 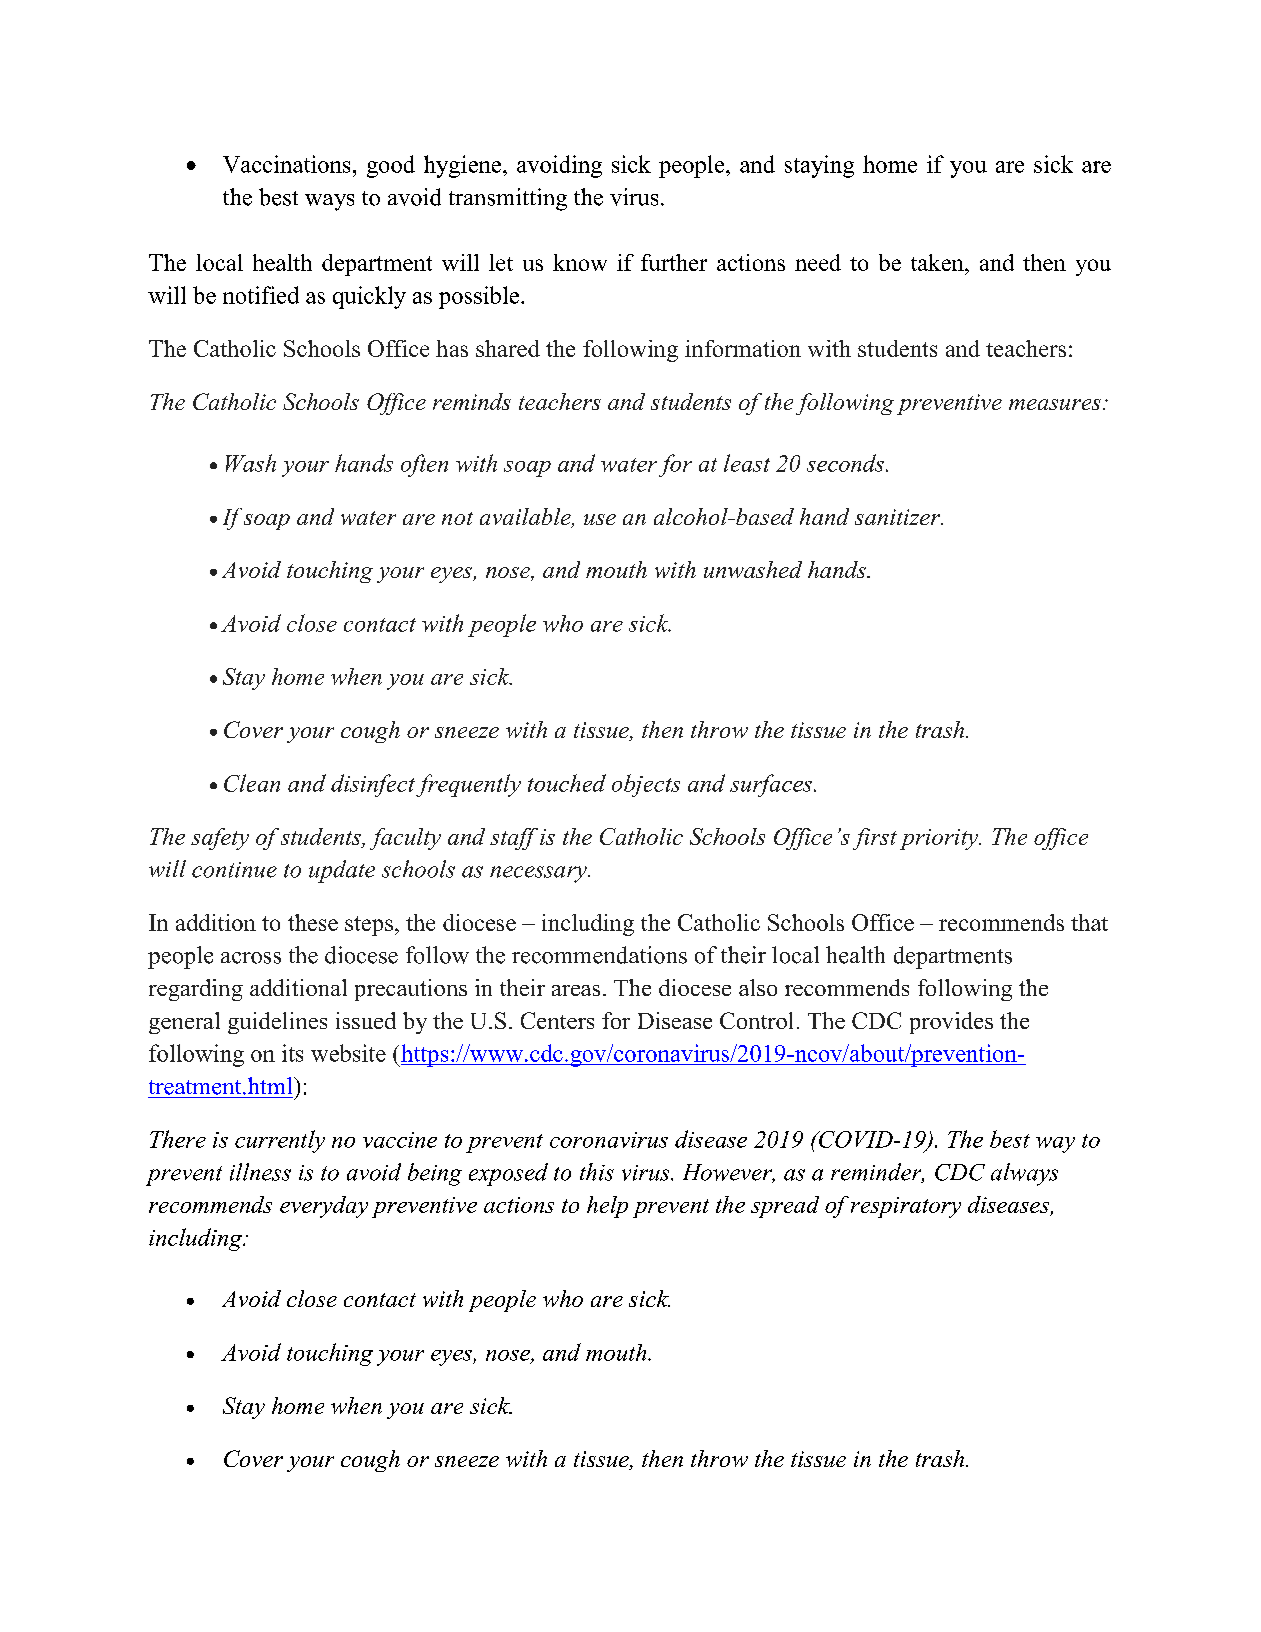 What do you see at coordinates (906, 1207) in the page?
I see `respiratory` at bounding box center [906, 1207].
